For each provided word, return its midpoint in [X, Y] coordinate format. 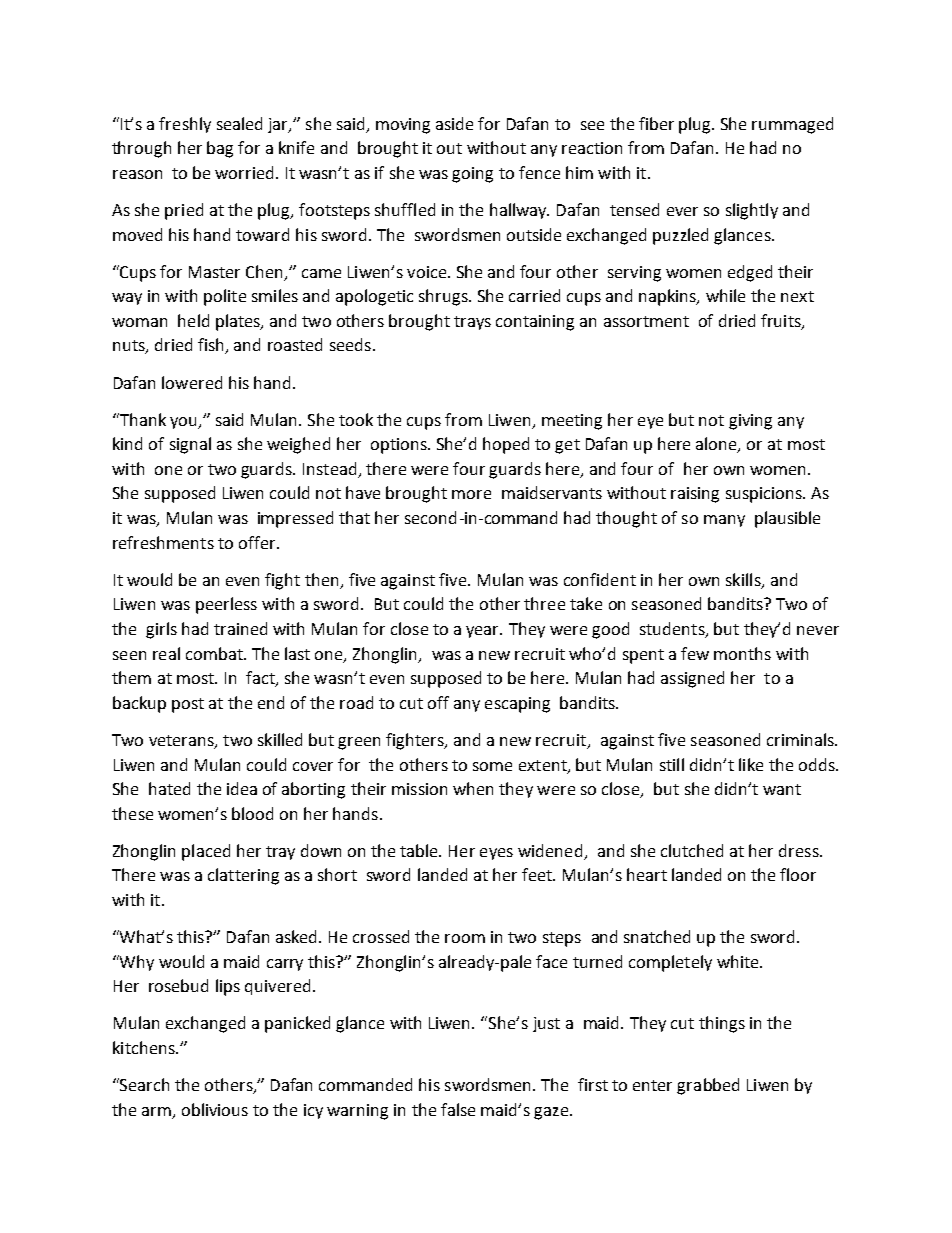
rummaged [792, 125]
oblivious [215, 1109]
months [742, 653]
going [472, 175]
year [484, 632]
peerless [226, 605]
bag [220, 149]
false [458, 1109]
